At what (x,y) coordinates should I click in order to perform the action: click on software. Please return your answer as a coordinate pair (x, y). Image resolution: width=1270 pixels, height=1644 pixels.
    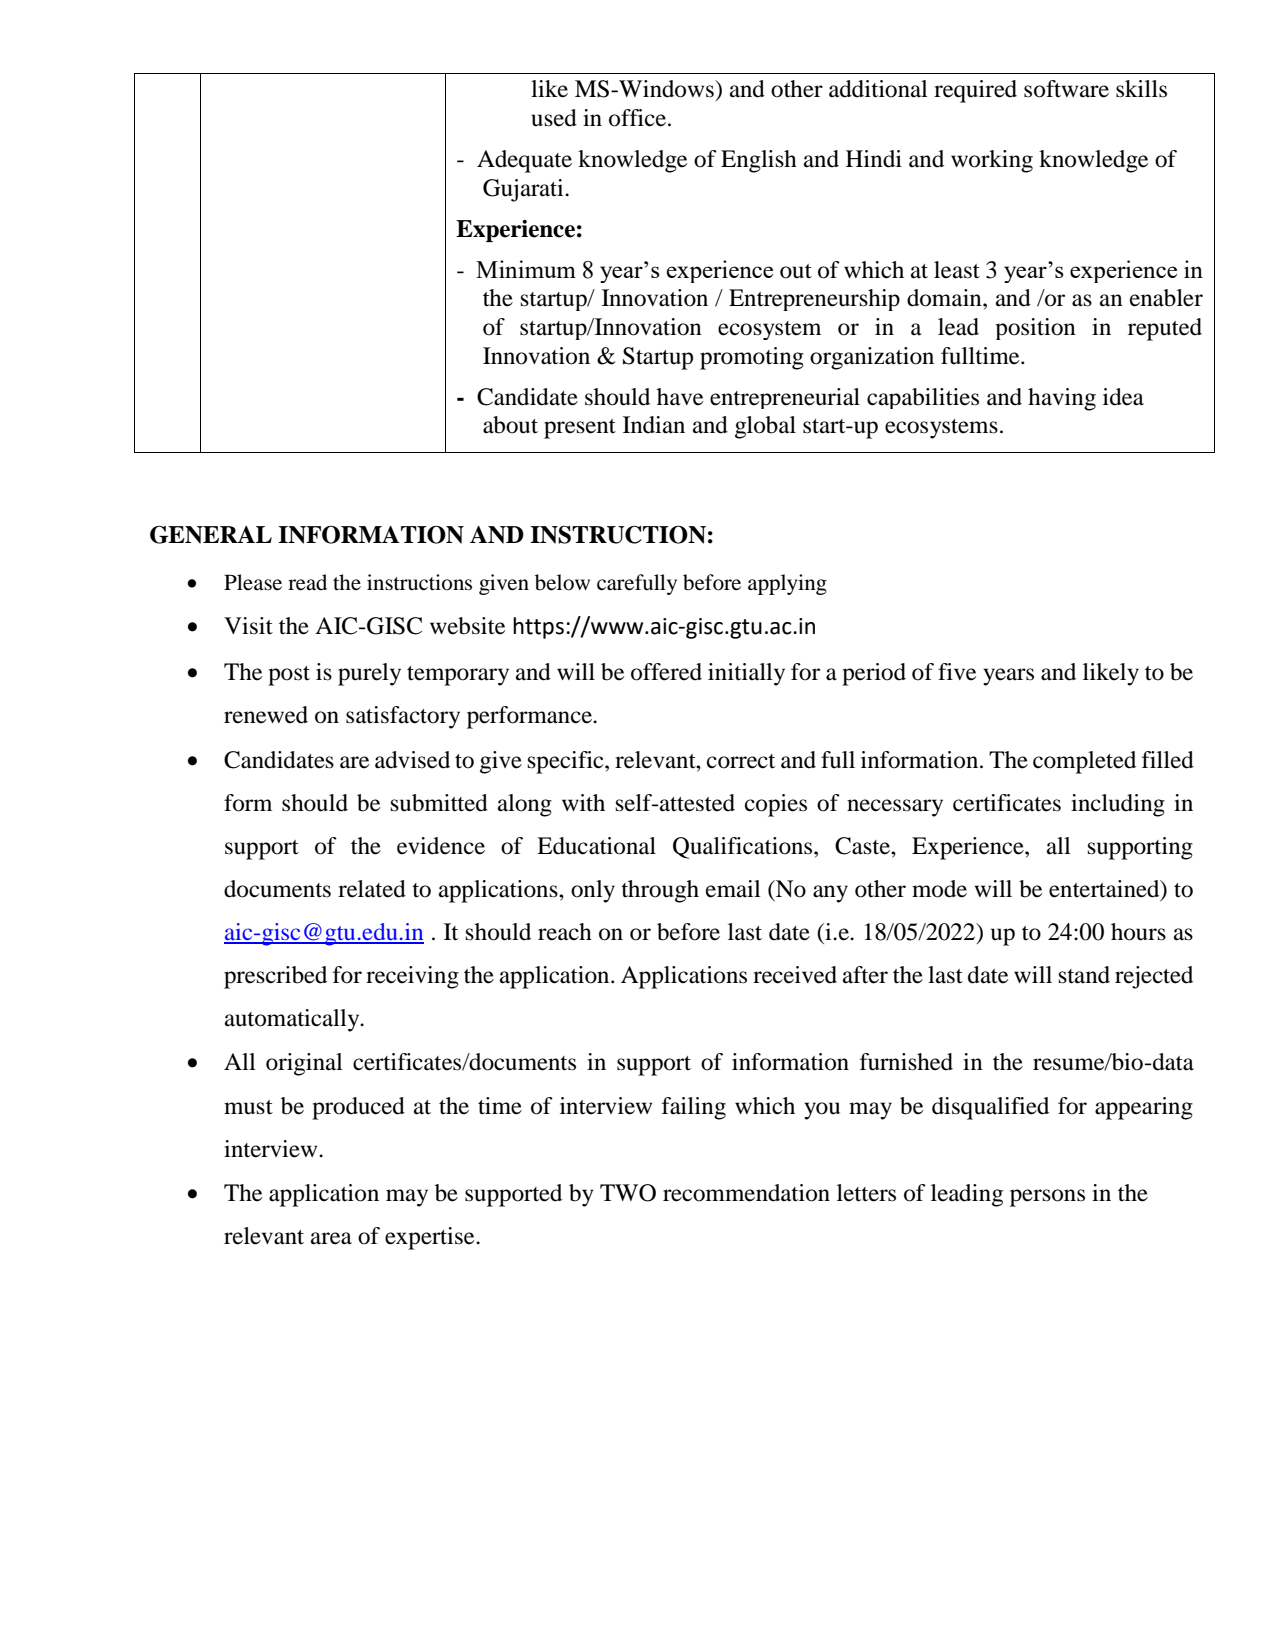
    Looking at the image, I should click on (1066, 89).
